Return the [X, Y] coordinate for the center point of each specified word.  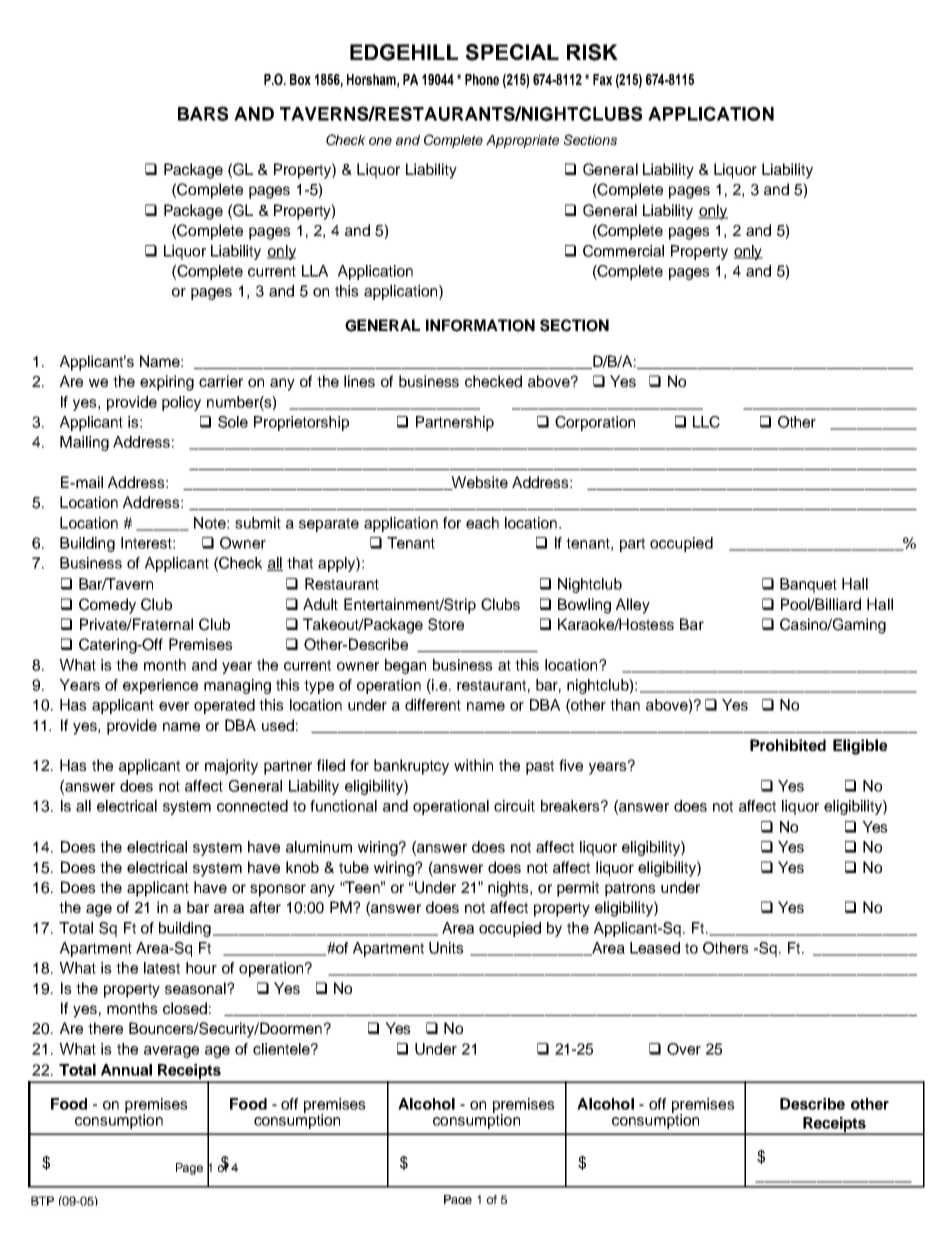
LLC [706, 422]
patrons [630, 889]
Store [446, 624]
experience [160, 686]
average [171, 1052]
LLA [315, 271]
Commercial [623, 251]
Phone [482, 79]
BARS [203, 113]
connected [252, 806]
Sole [233, 422]
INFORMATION [480, 325]
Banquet [808, 585]
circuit [514, 806]
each [482, 523]
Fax [602, 79]
